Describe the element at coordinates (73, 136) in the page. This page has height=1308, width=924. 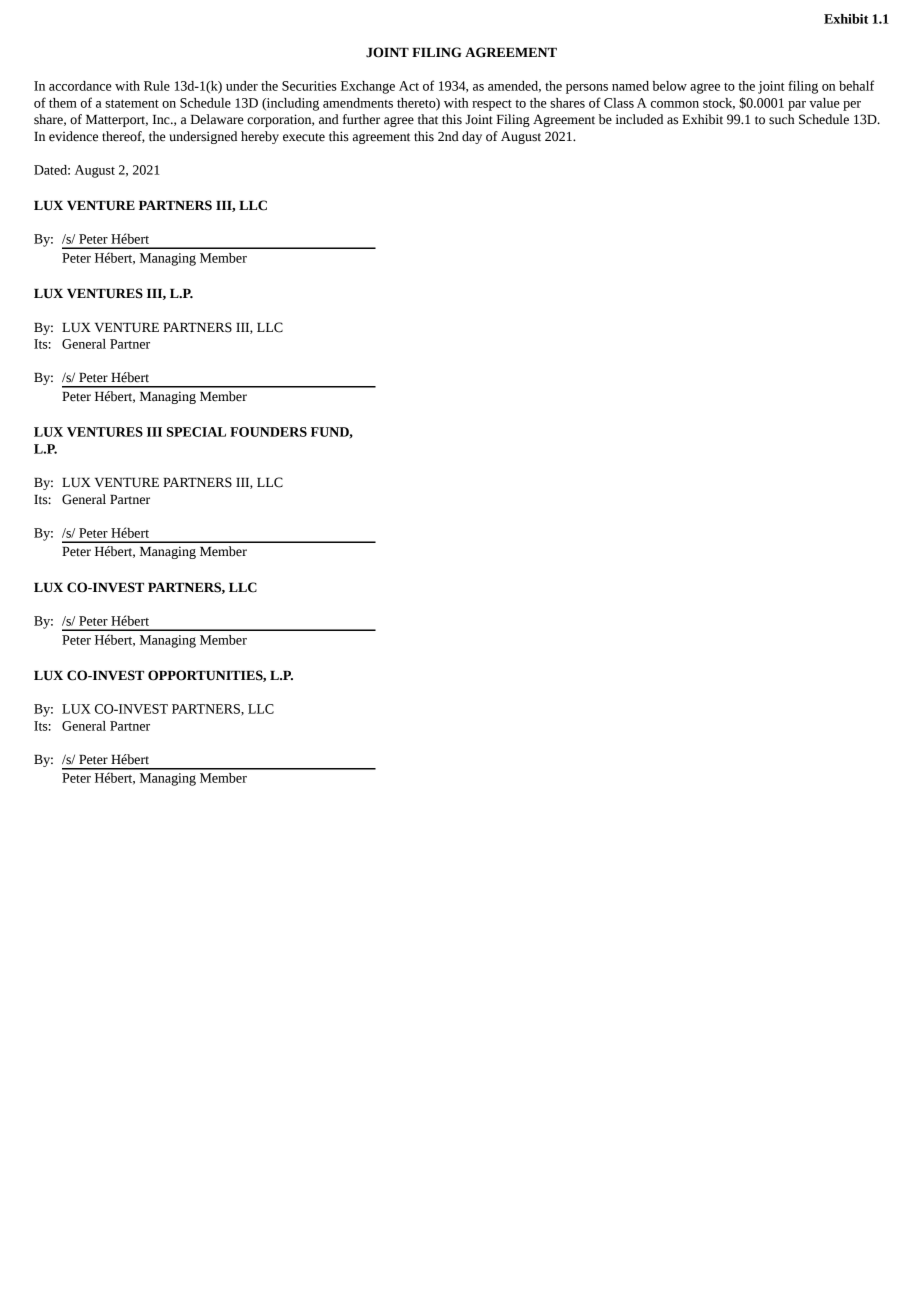
I see `evidence` at that location.
